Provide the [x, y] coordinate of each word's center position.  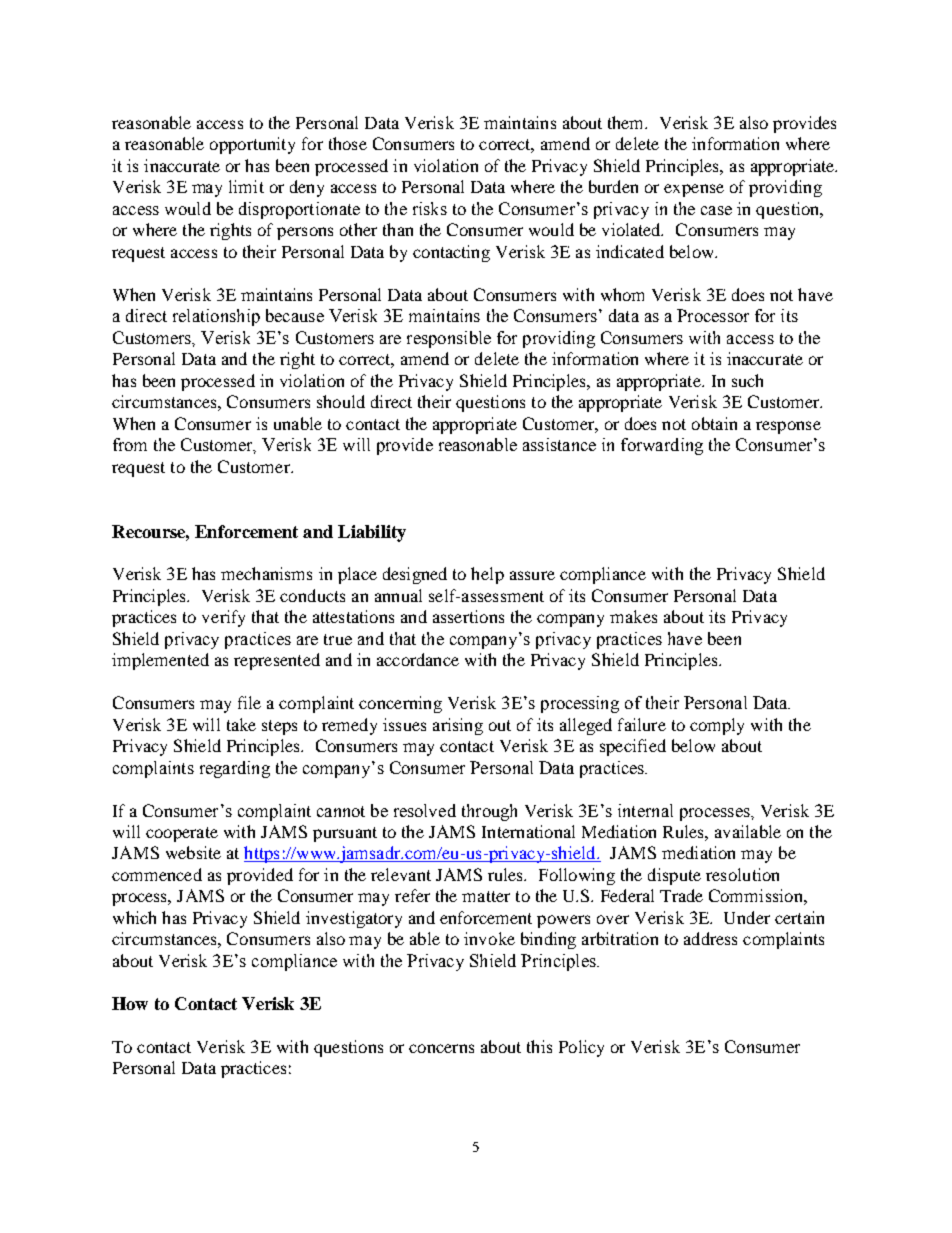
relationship [216, 317]
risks [430, 208]
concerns [441, 1048]
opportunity [252, 145]
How [130, 1003]
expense [694, 190]
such [747, 380]
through [489, 812]
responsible [449, 339]
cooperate [182, 834]
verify [223, 618]
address [710, 938]
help [487, 575]
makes [633, 616]
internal [645, 810]
